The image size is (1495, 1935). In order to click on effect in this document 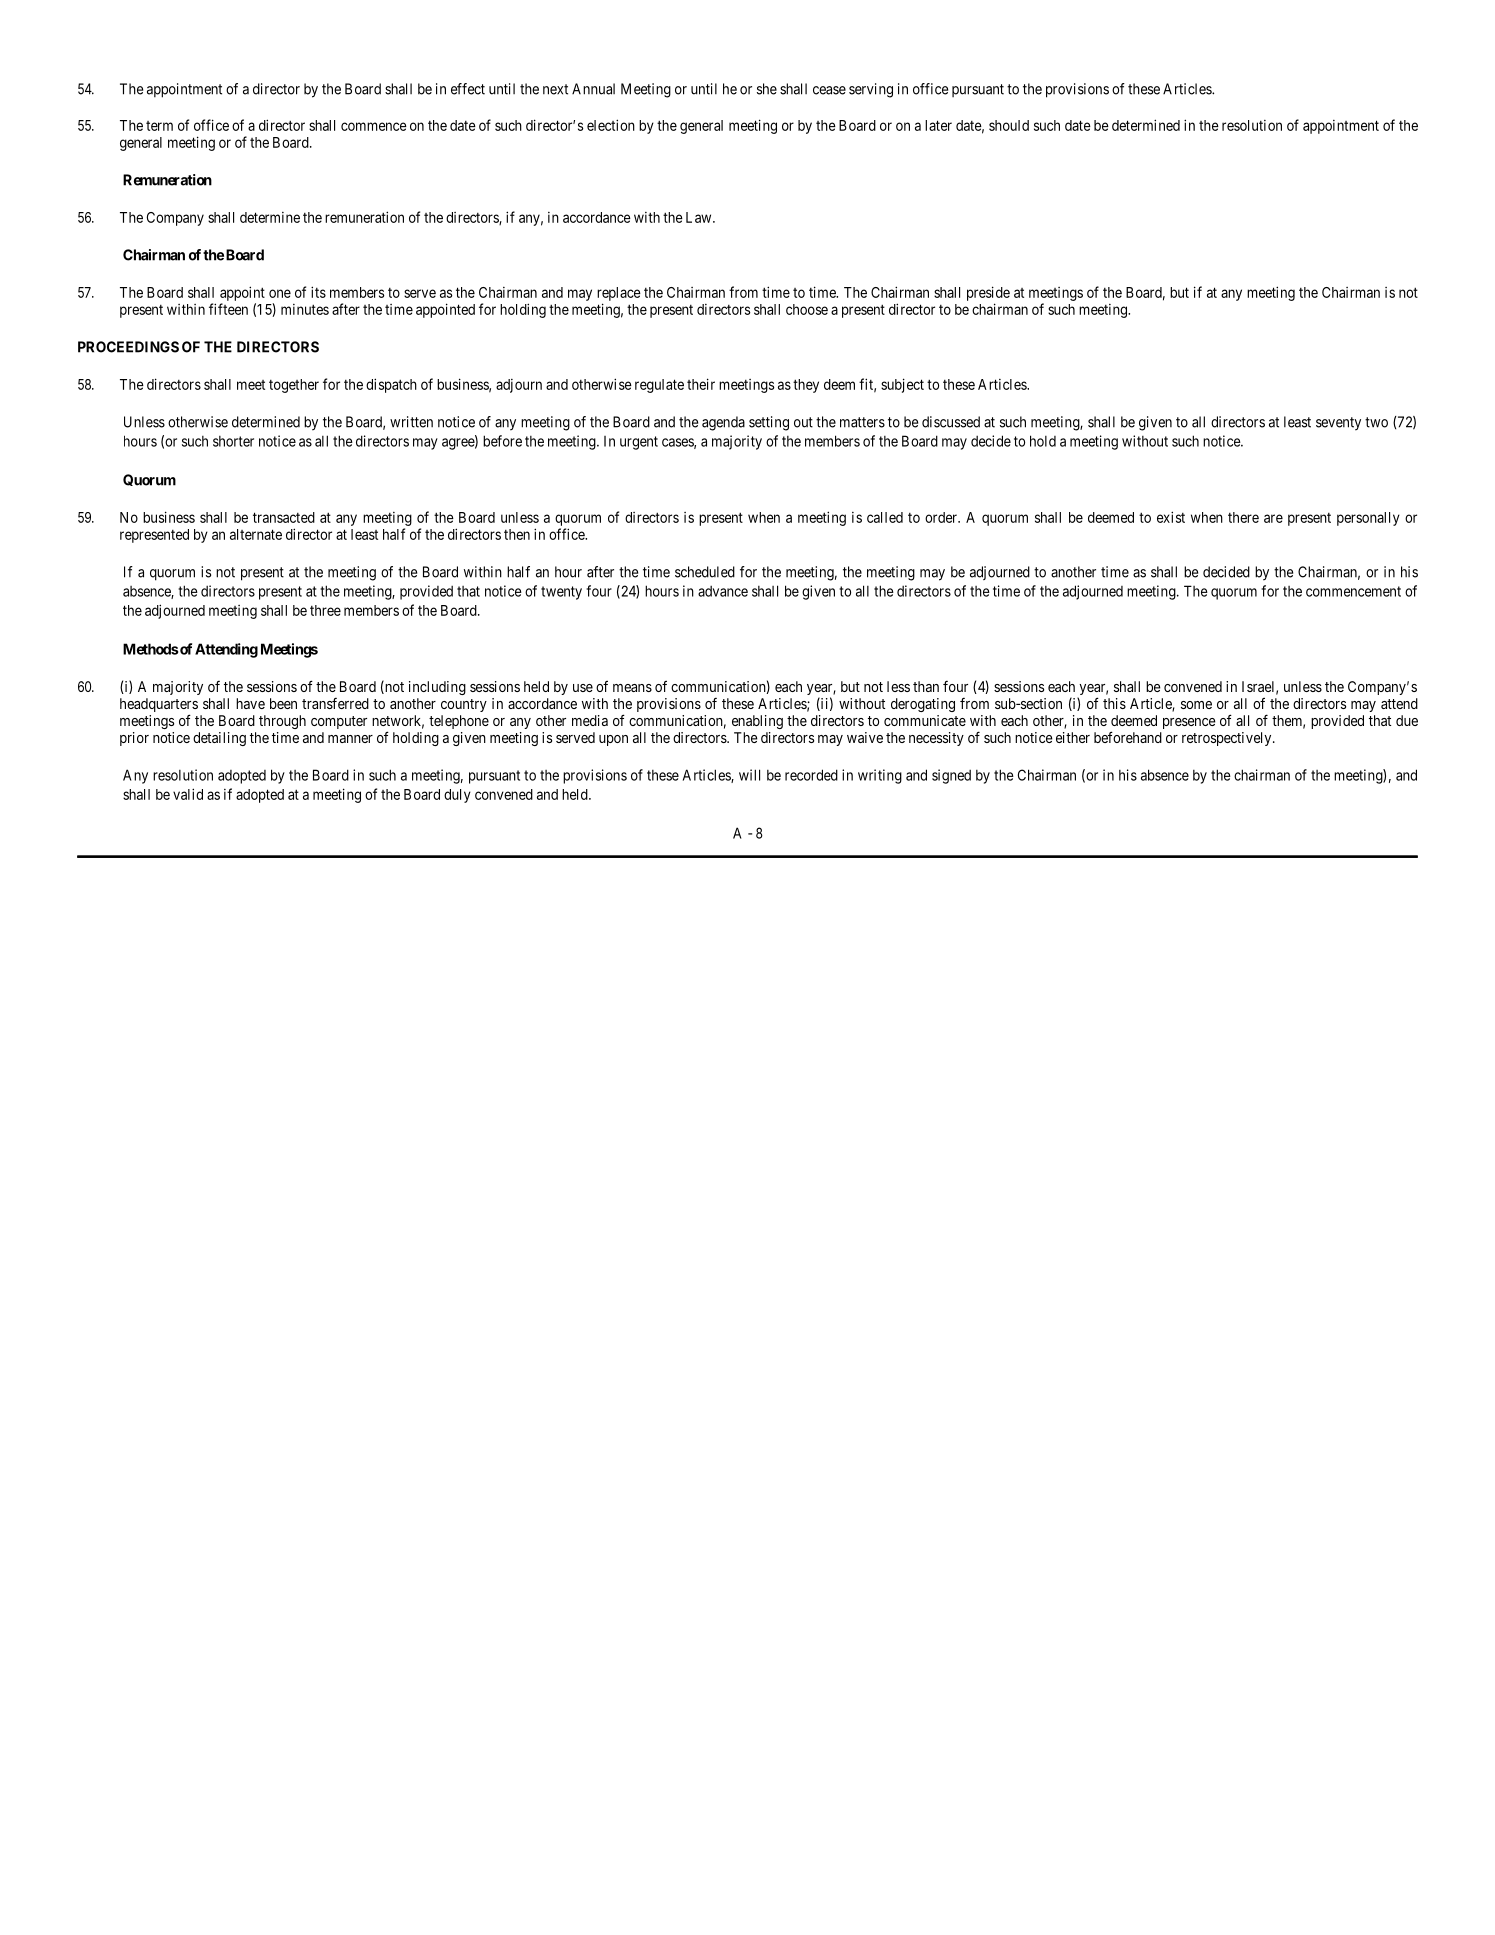, I will do `click(468, 89)`.
